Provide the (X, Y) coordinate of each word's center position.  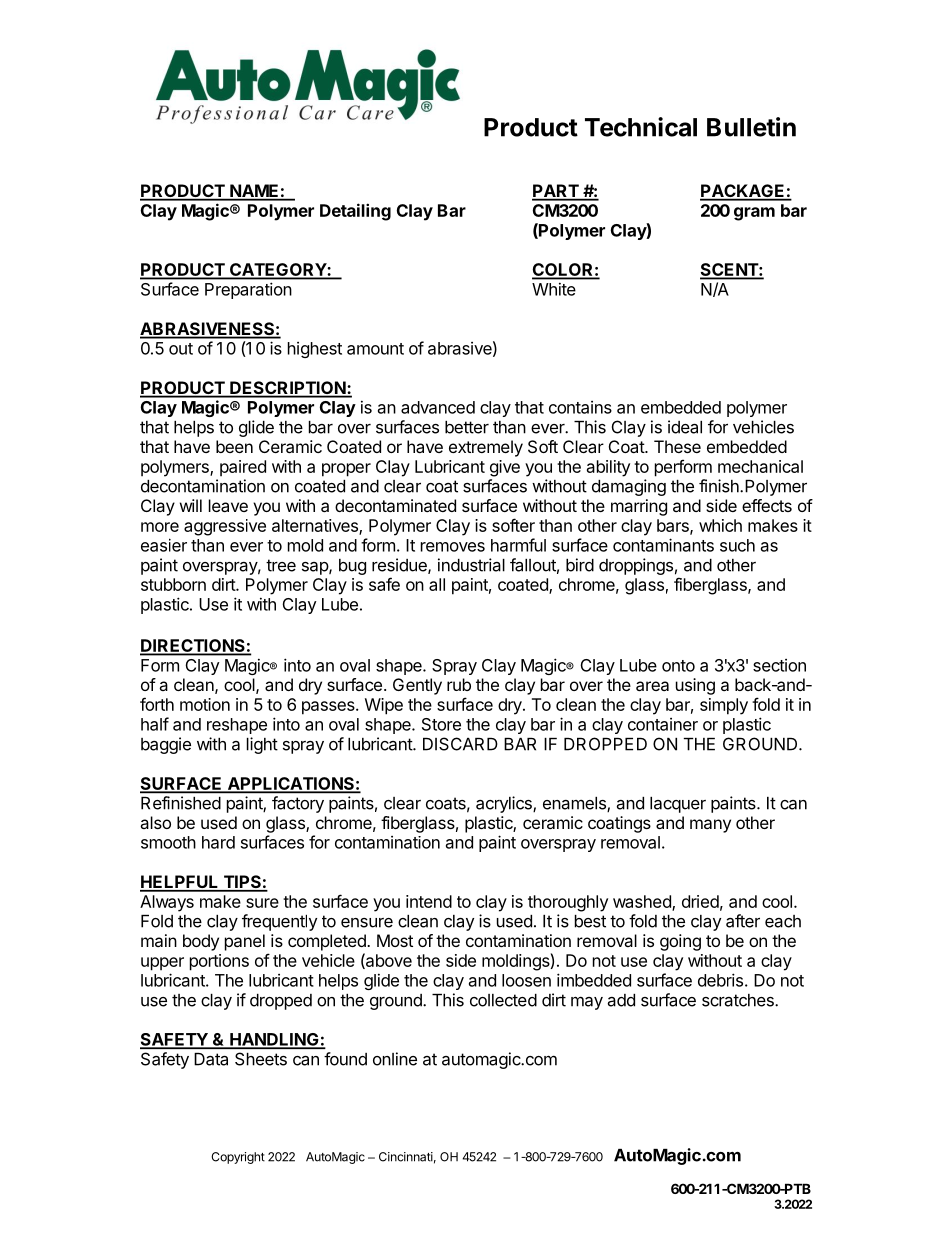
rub (459, 684)
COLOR (563, 271)
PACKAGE (743, 192)
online (395, 1059)
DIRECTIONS (193, 647)
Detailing (355, 212)
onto (678, 666)
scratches (739, 1000)
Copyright (238, 1158)
